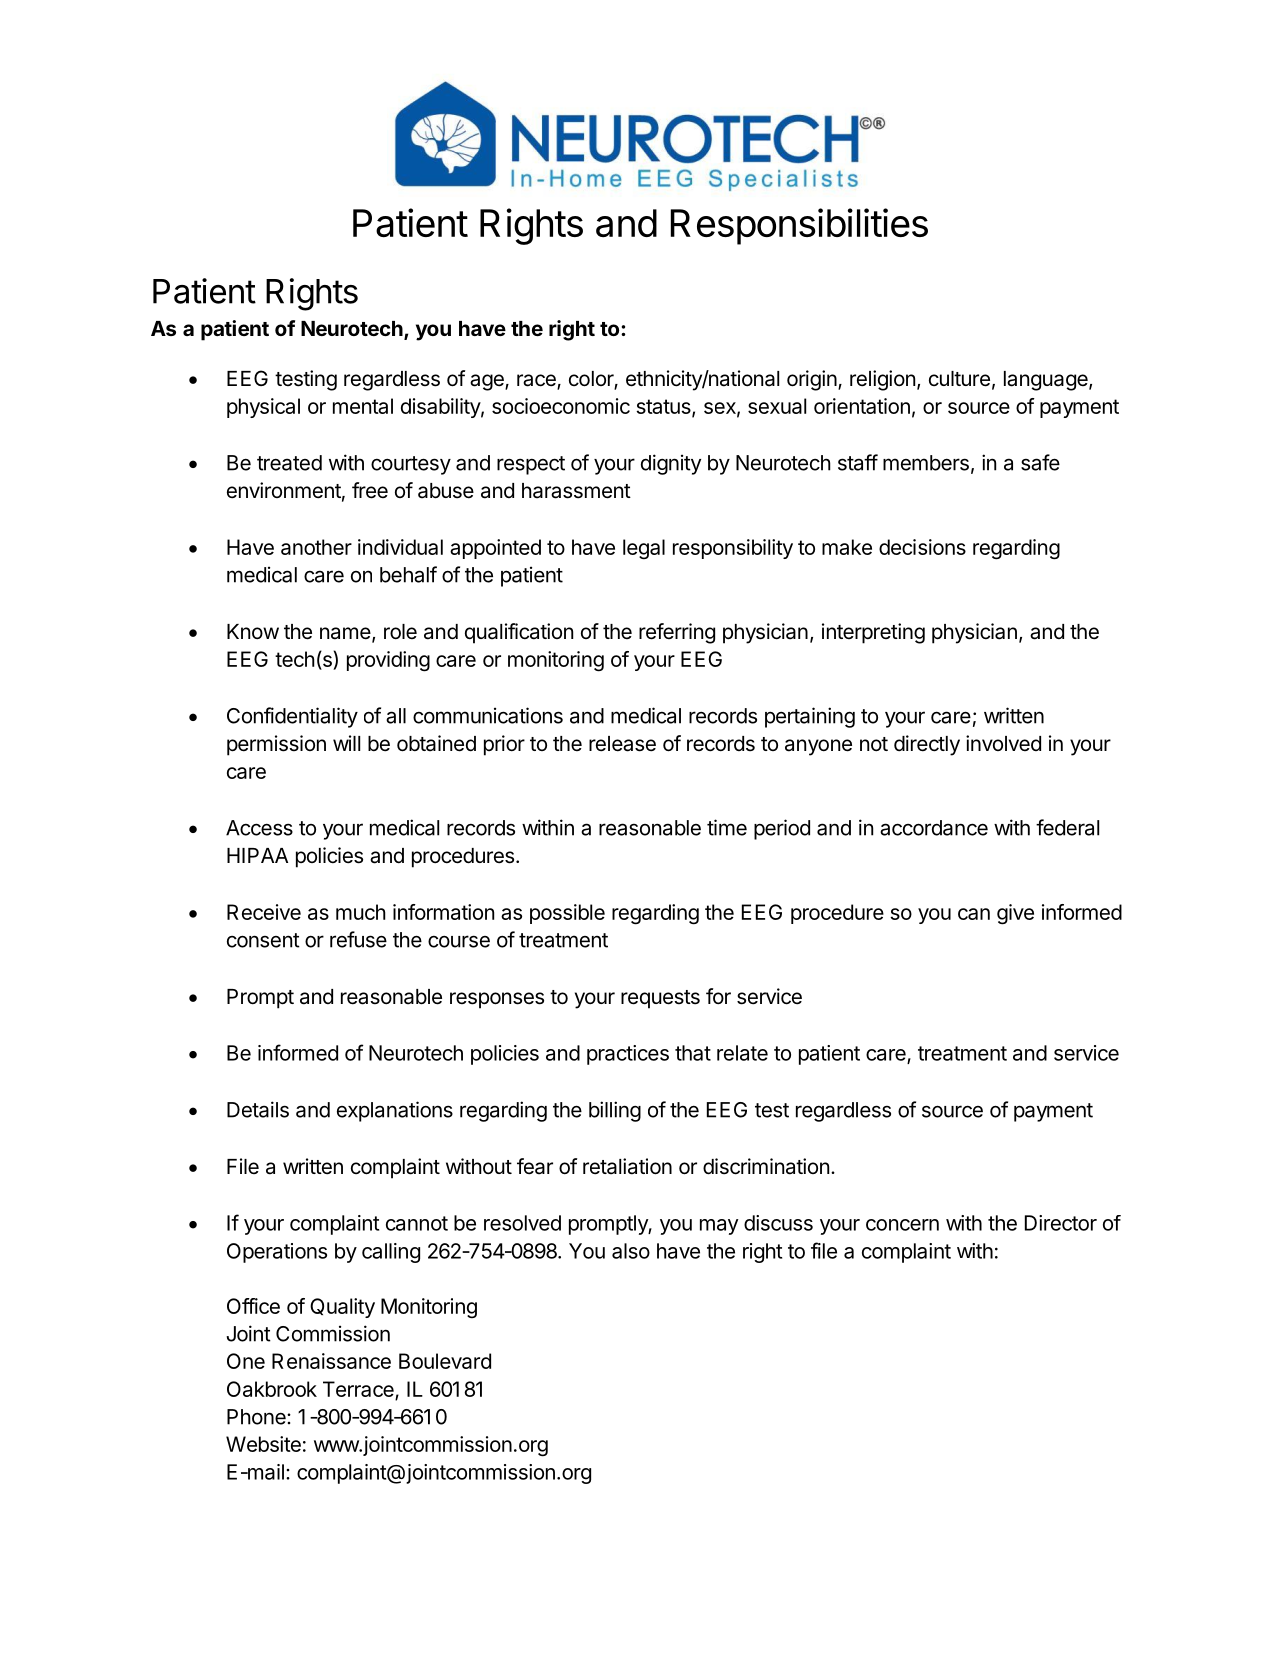 This image has height=1655, width=1279. I want to click on referring, so click(677, 633).
